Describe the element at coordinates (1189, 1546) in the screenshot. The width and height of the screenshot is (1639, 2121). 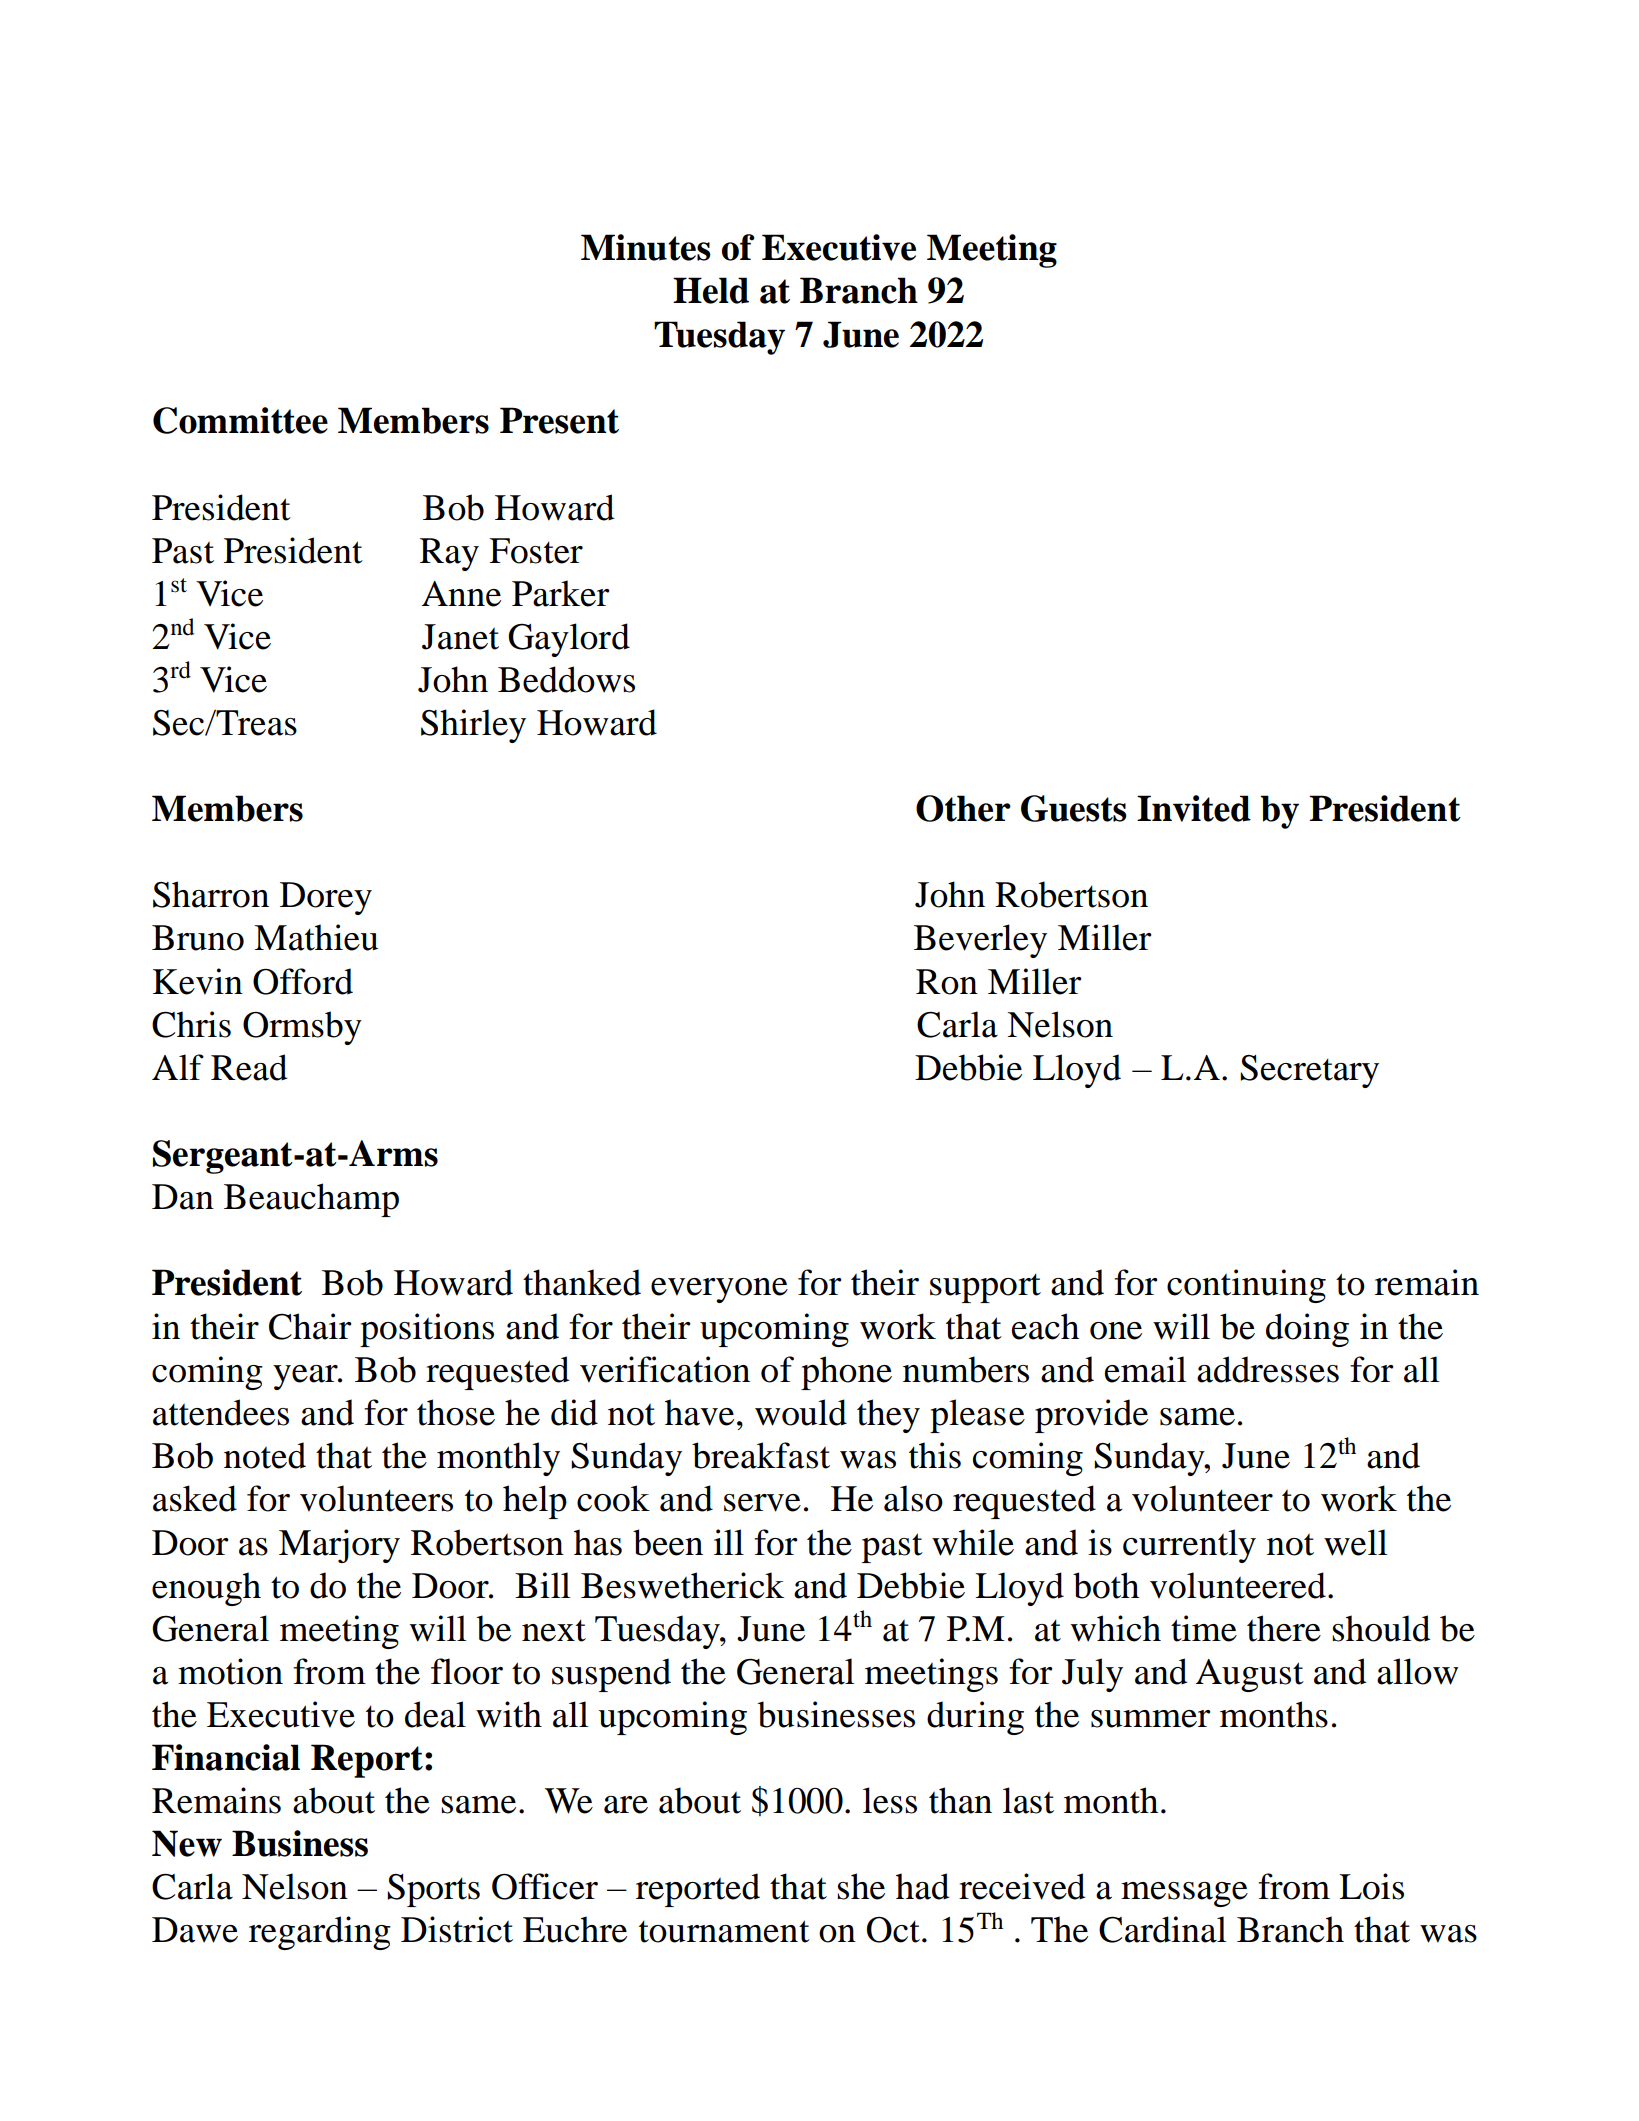
I see `currently` at that location.
